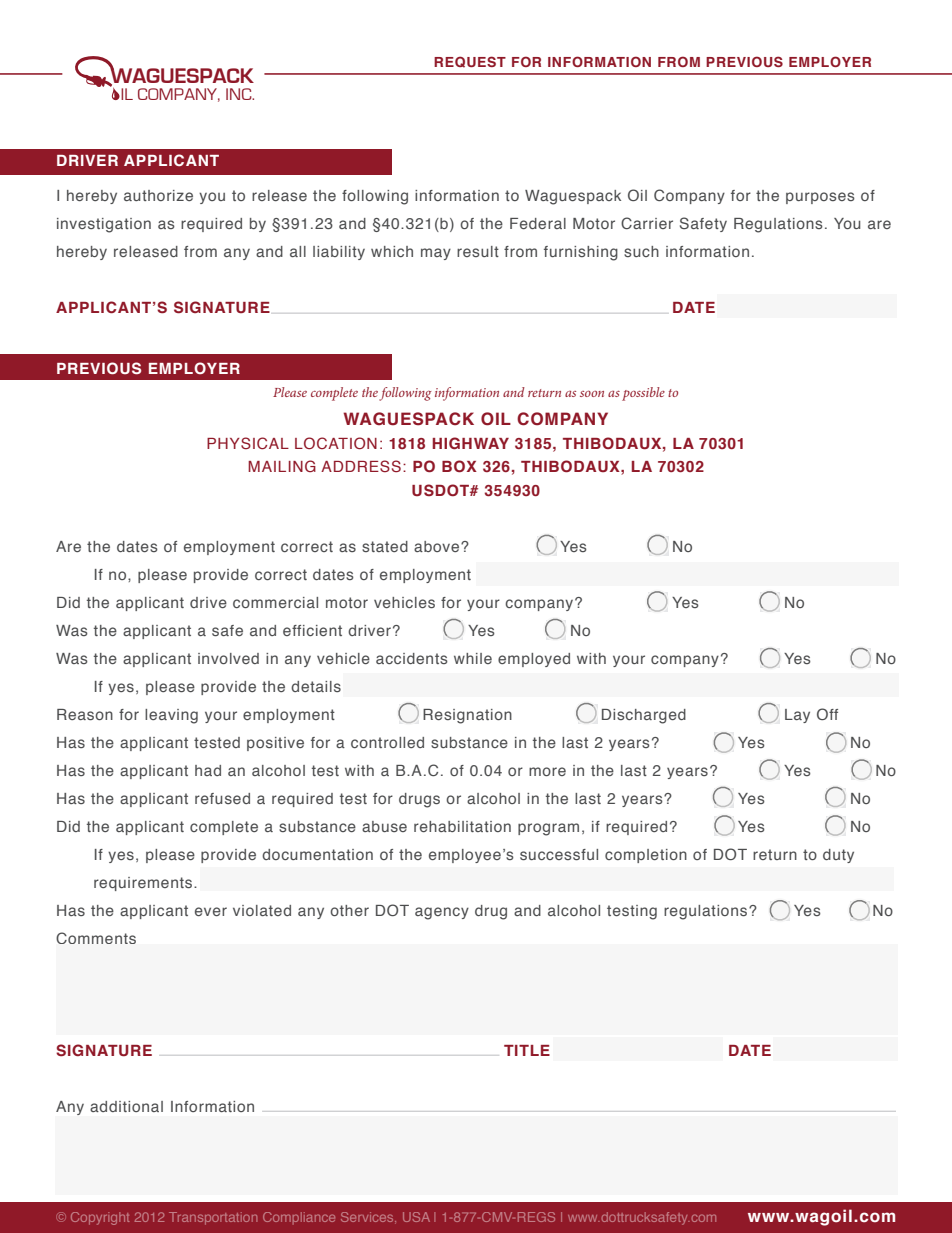  Describe the element at coordinates (820, 198) in the document. I see `purposes` at that location.
